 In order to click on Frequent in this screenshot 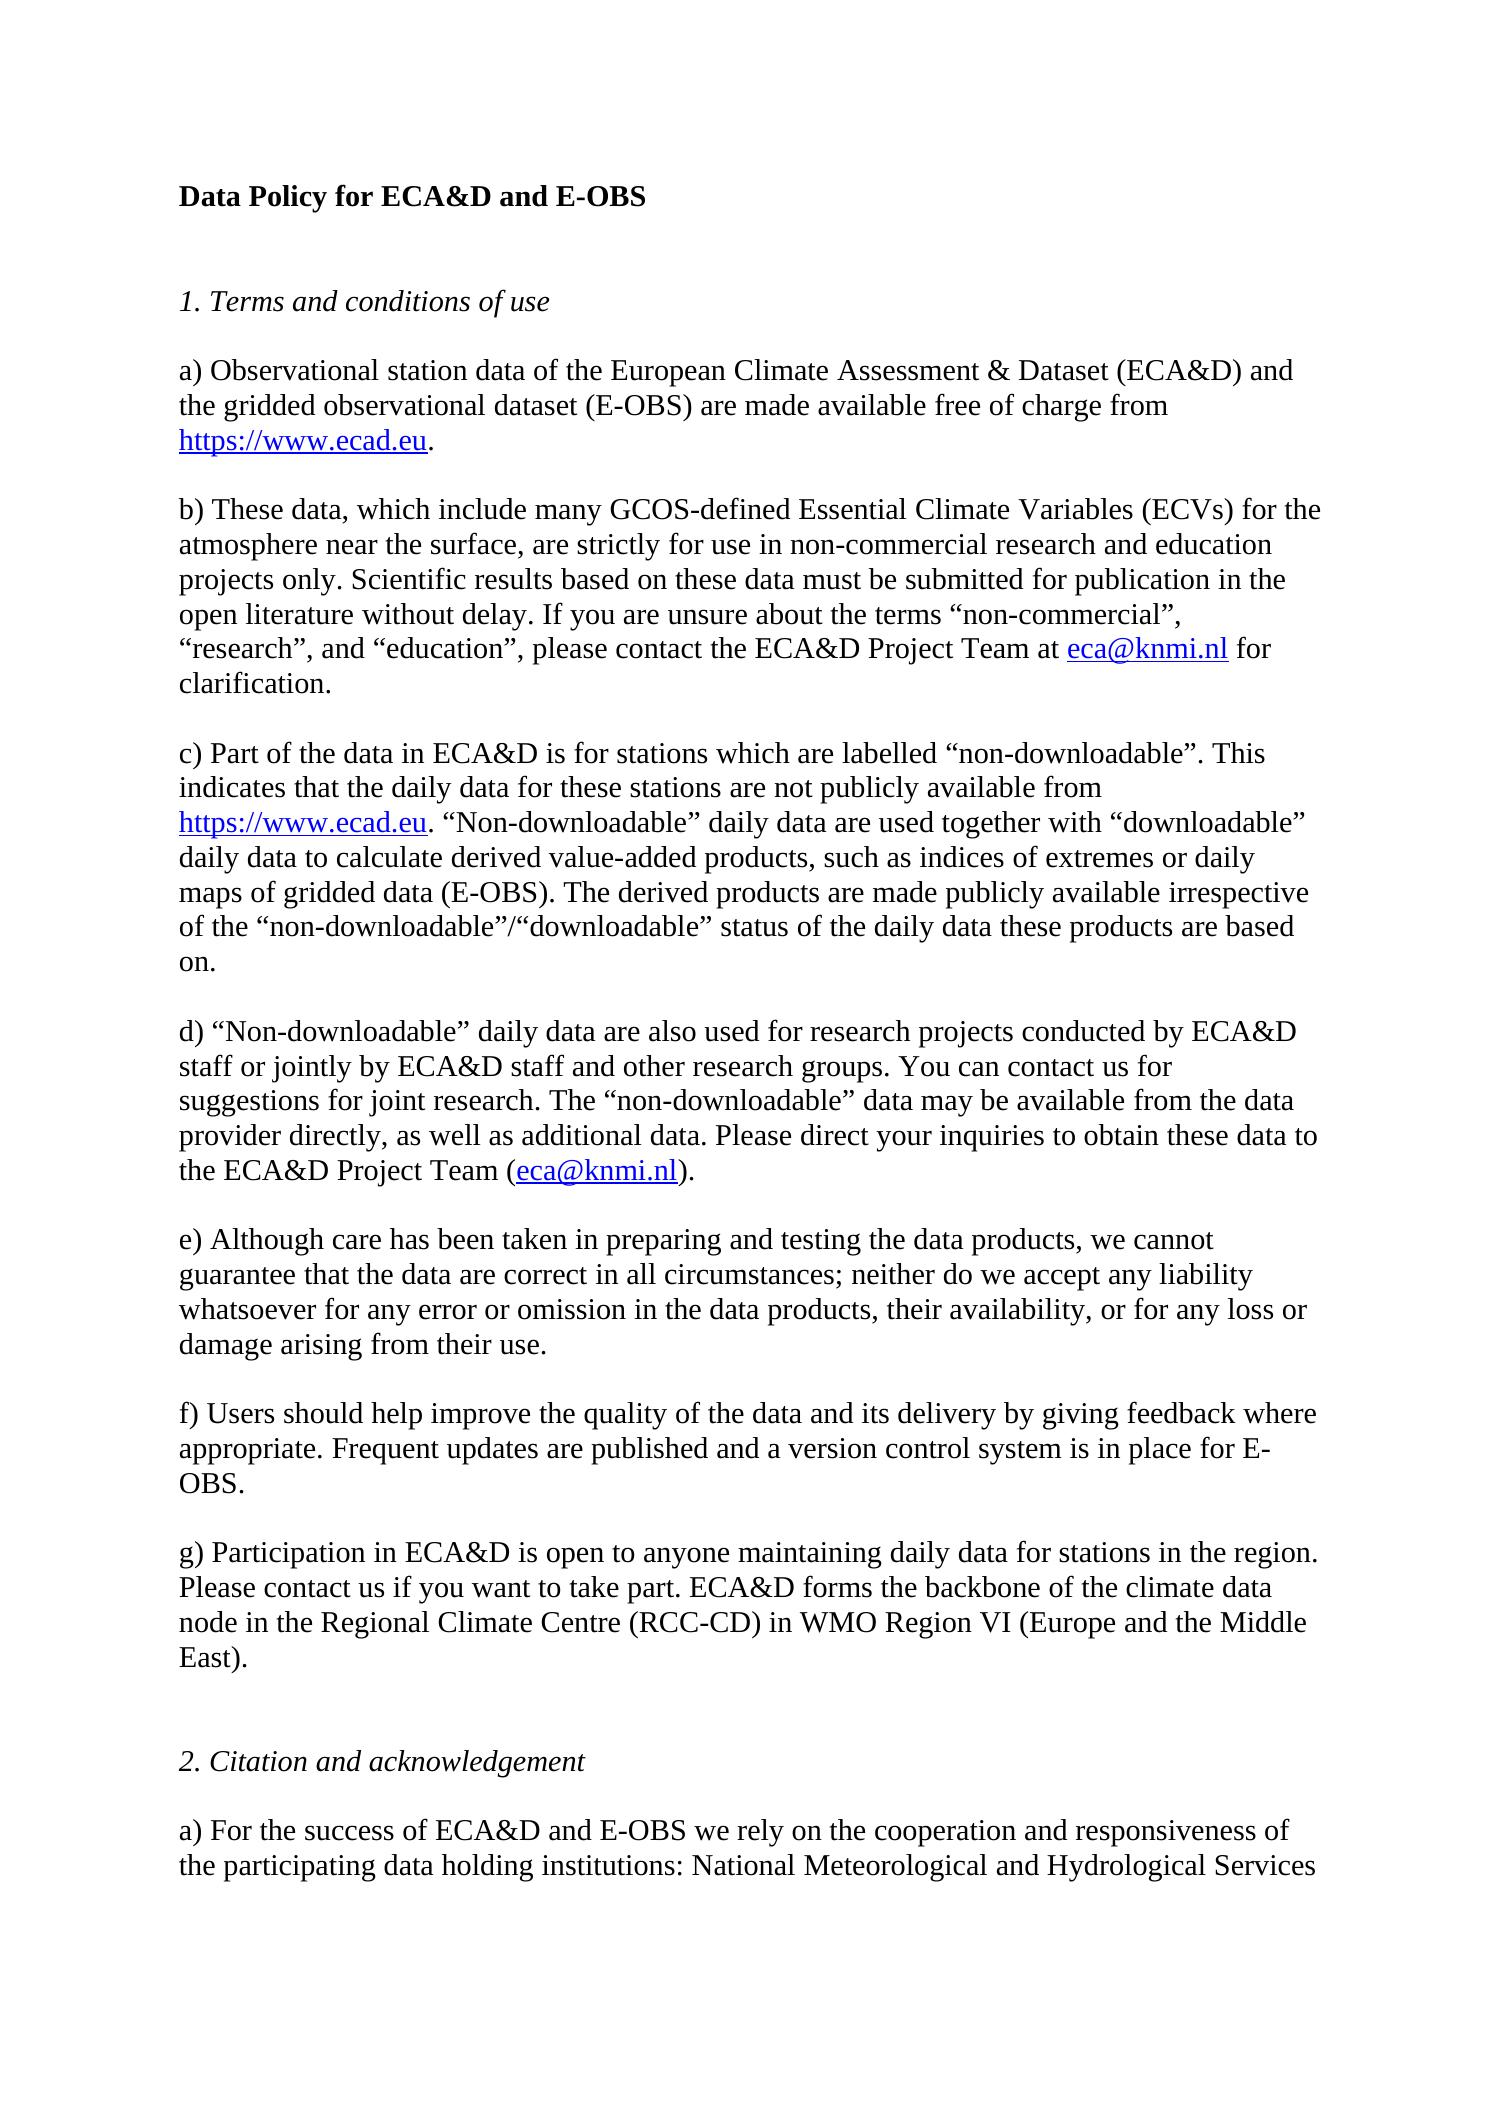, I will do `click(385, 1451)`.
